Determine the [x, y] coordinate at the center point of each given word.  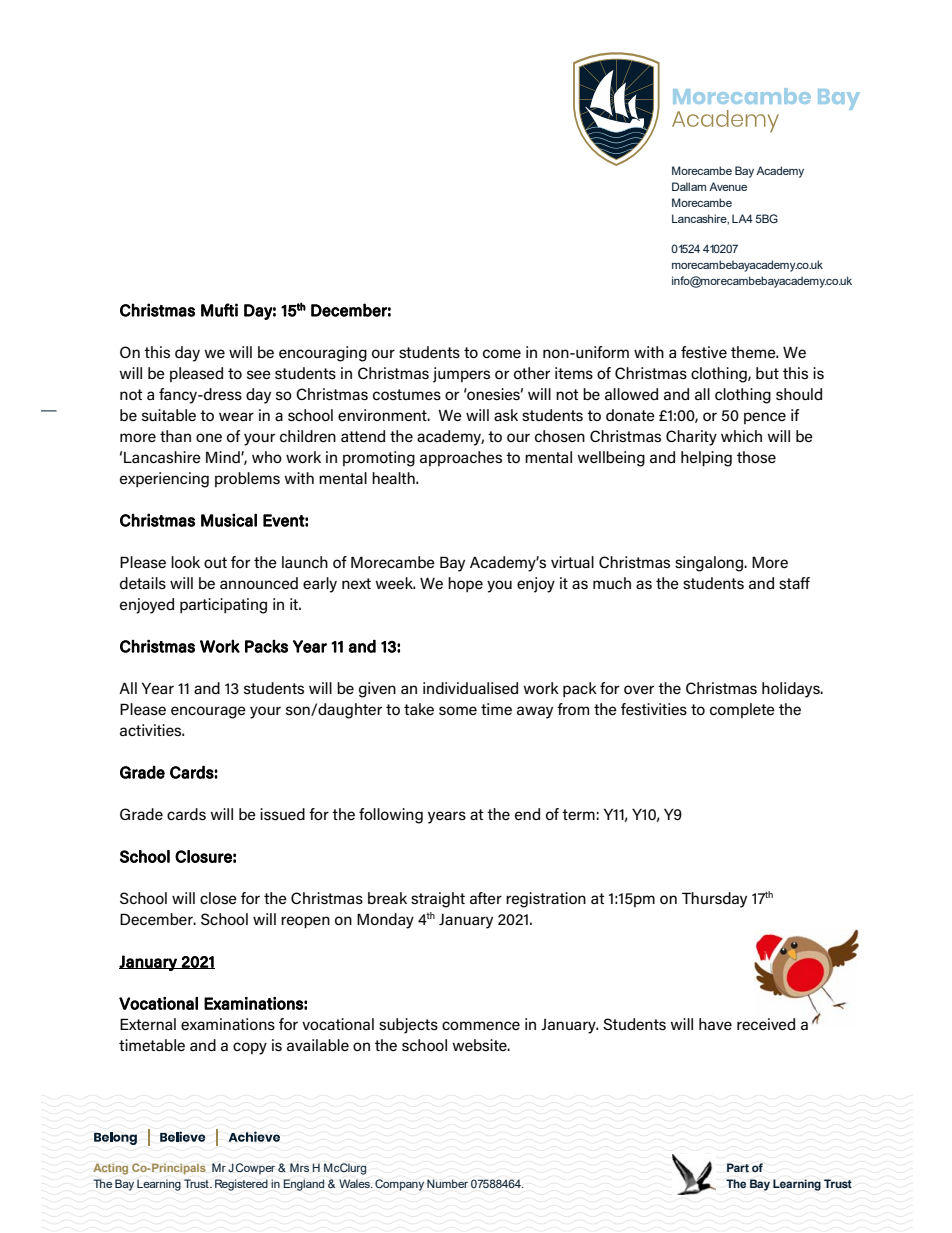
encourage [208, 712]
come [502, 353]
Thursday [714, 900]
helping [706, 459]
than [175, 436]
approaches [461, 458]
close [218, 898]
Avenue [728, 186]
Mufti [219, 310]
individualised [470, 688]
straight [438, 900]
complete [742, 710]
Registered [241, 1185]
